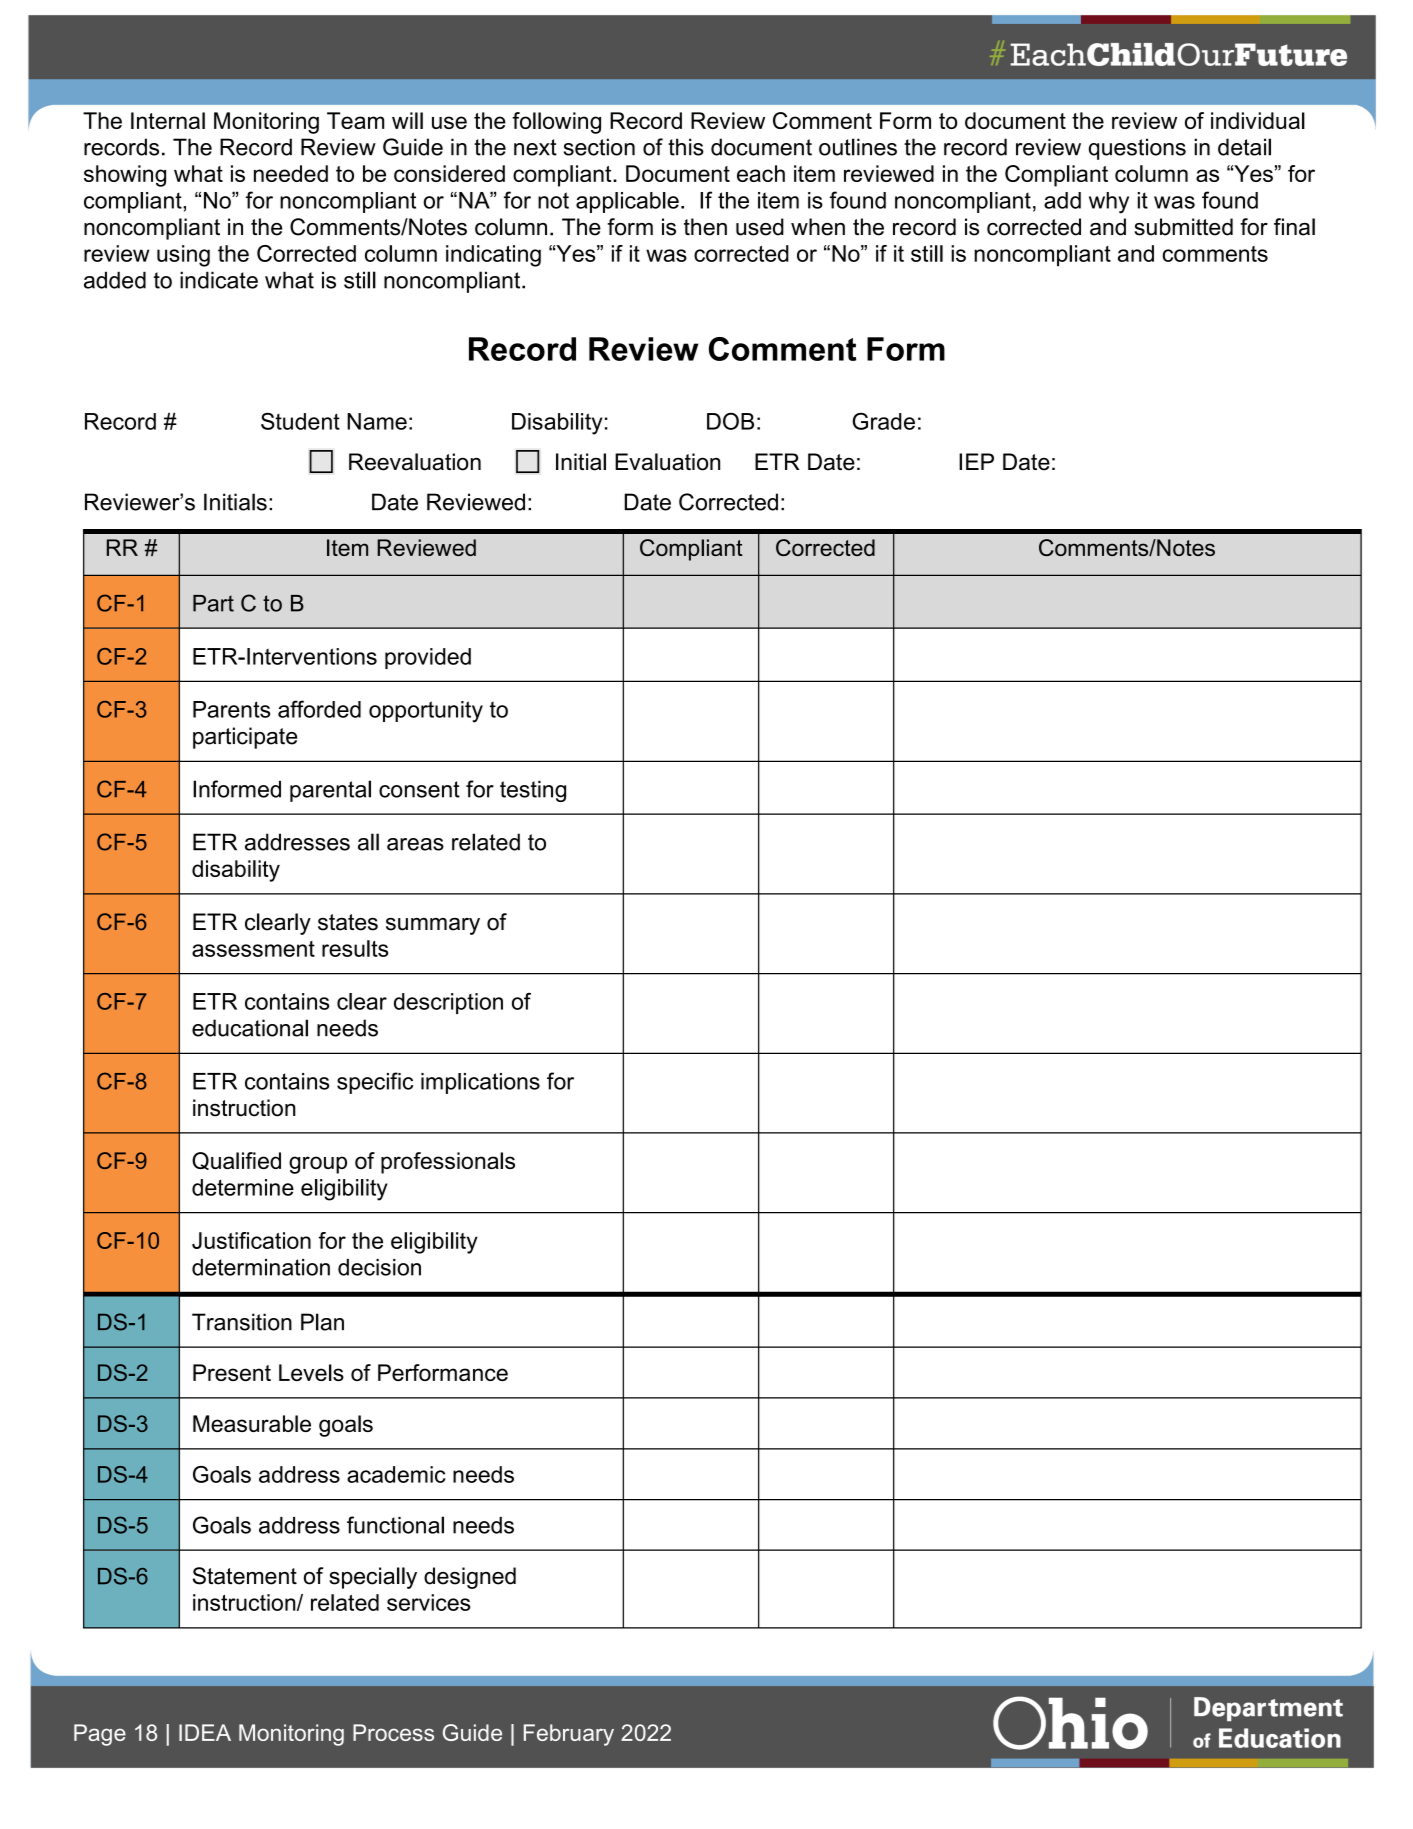 The width and height of the document is (1413, 1829). Describe the element at coordinates (250, 1028) in the document. I see `educational` at that location.
